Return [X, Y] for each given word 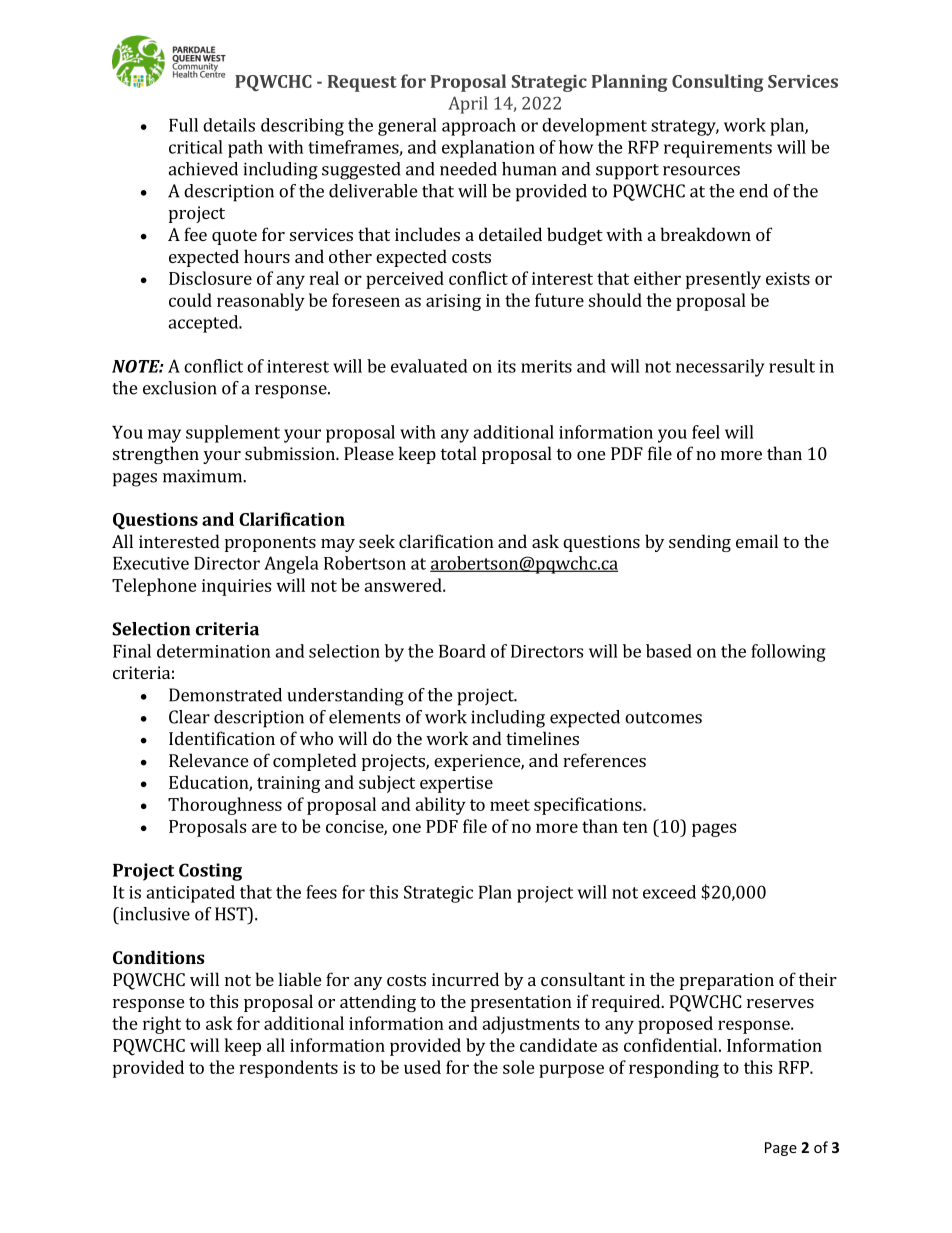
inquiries [236, 587]
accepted [204, 324]
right [162, 1025]
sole [519, 1067]
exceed [669, 892]
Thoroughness [225, 806]
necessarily [720, 368]
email [757, 541]
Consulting [717, 83]
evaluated [429, 366]
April [468, 105]
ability [440, 806]
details [229, 125]
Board [462, 651]
